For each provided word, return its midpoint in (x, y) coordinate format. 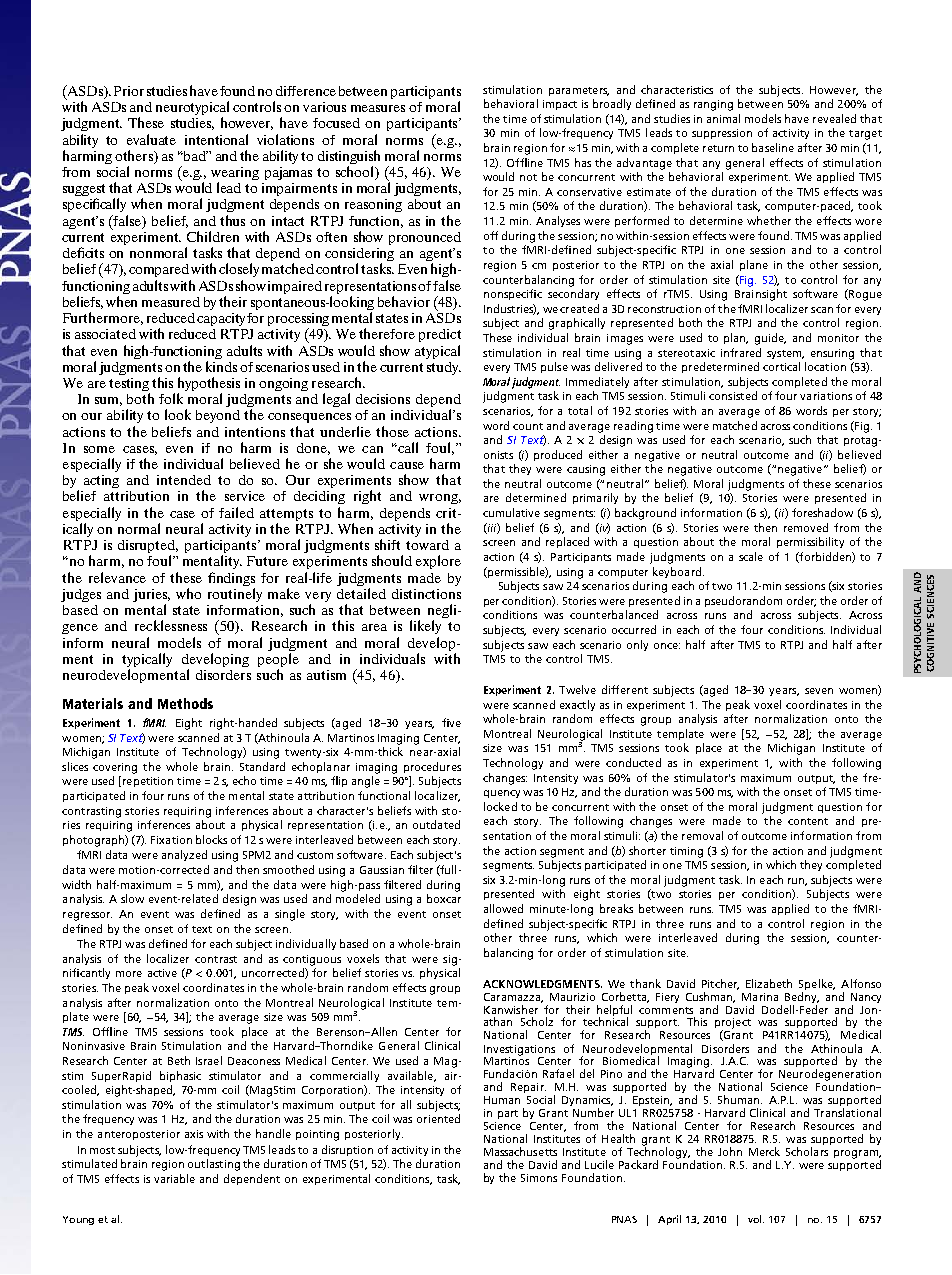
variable (174, 1178)
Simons (539, 1178)
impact (560, 105)
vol (756, 1219)
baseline (773, 147)
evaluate (151, 139)
